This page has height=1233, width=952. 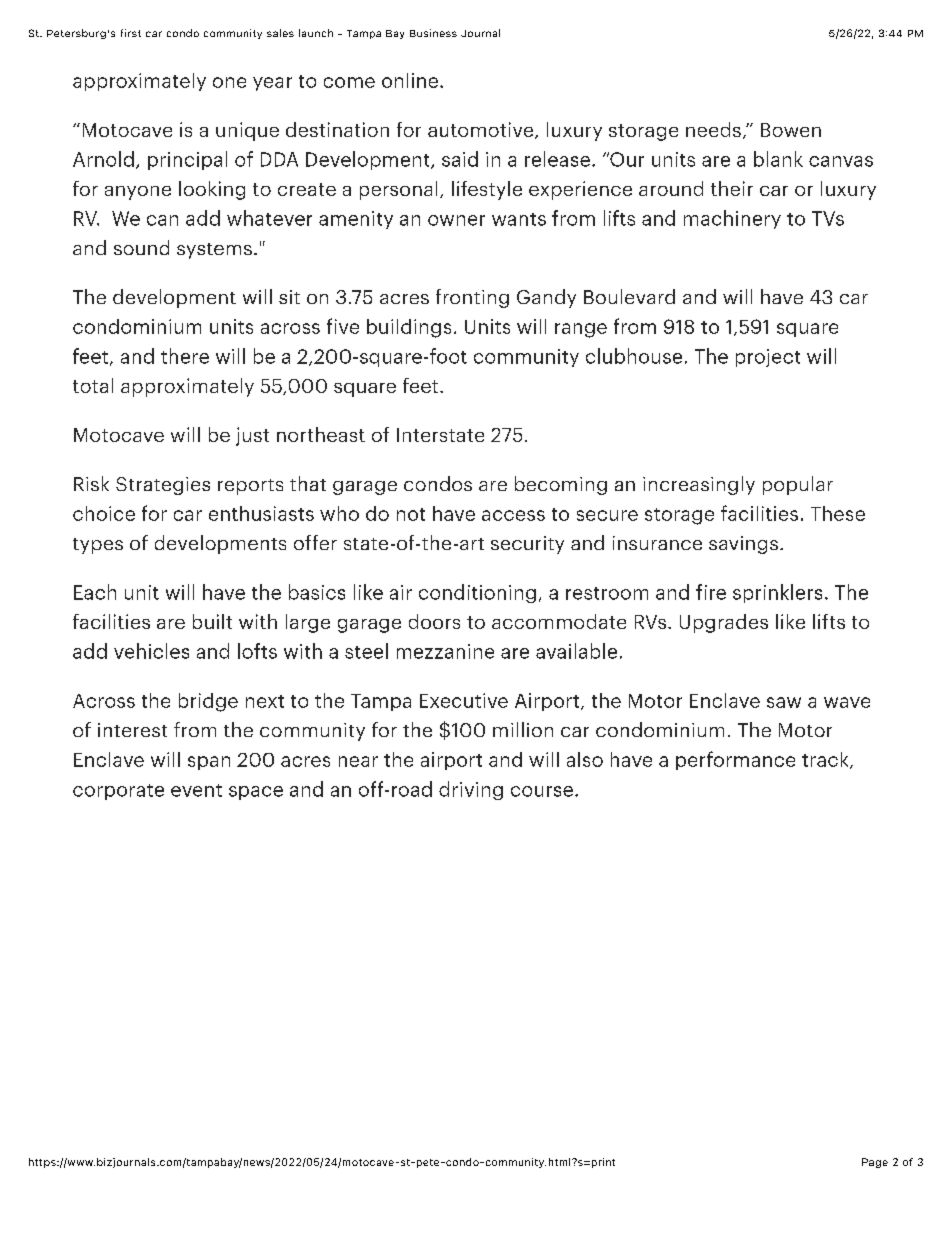 What do you see at coordinates (433, 33) in the page?
I see `Business` at bounding box center [433, 33].
